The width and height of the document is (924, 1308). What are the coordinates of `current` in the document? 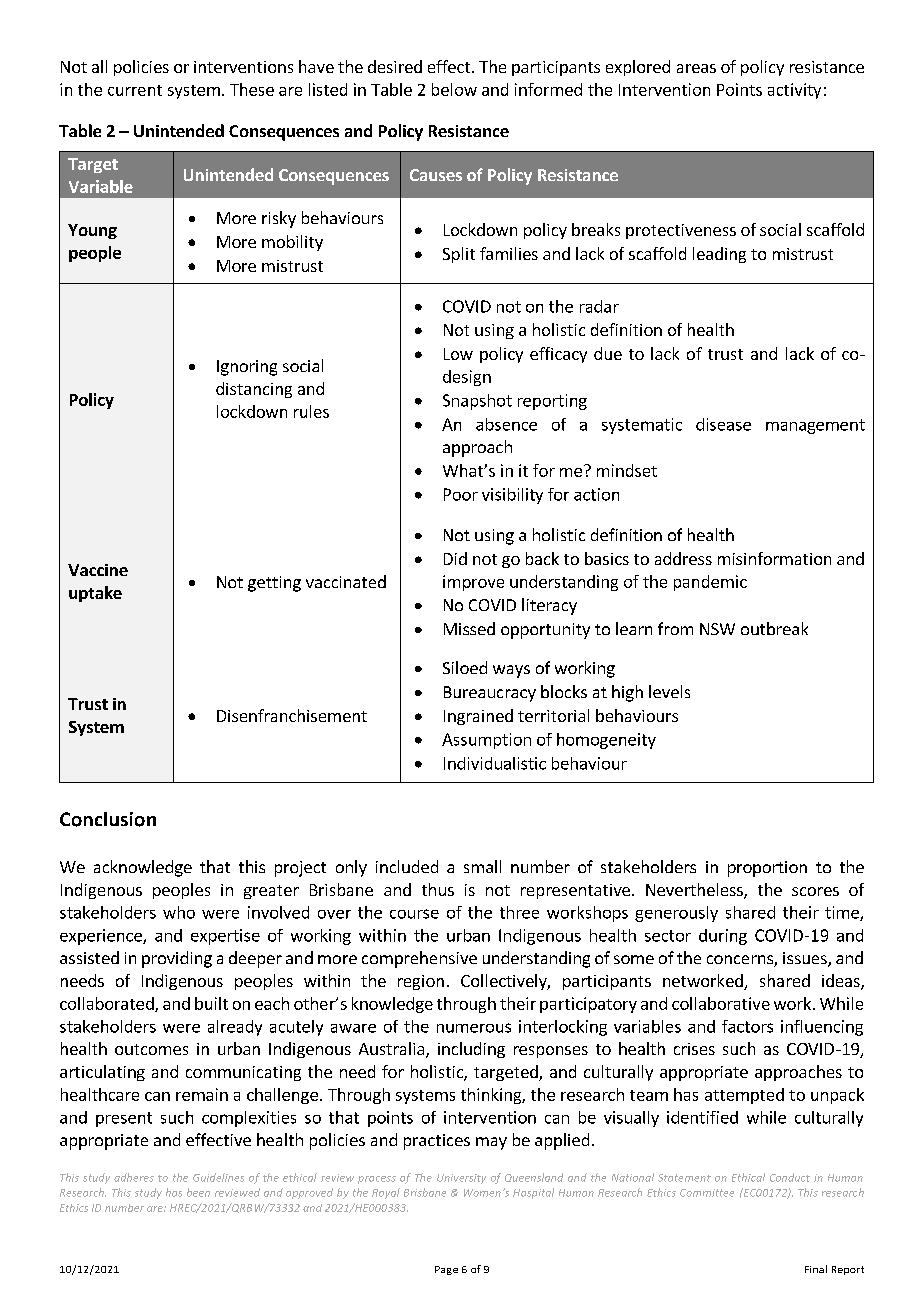 It's located at (135, 90).
